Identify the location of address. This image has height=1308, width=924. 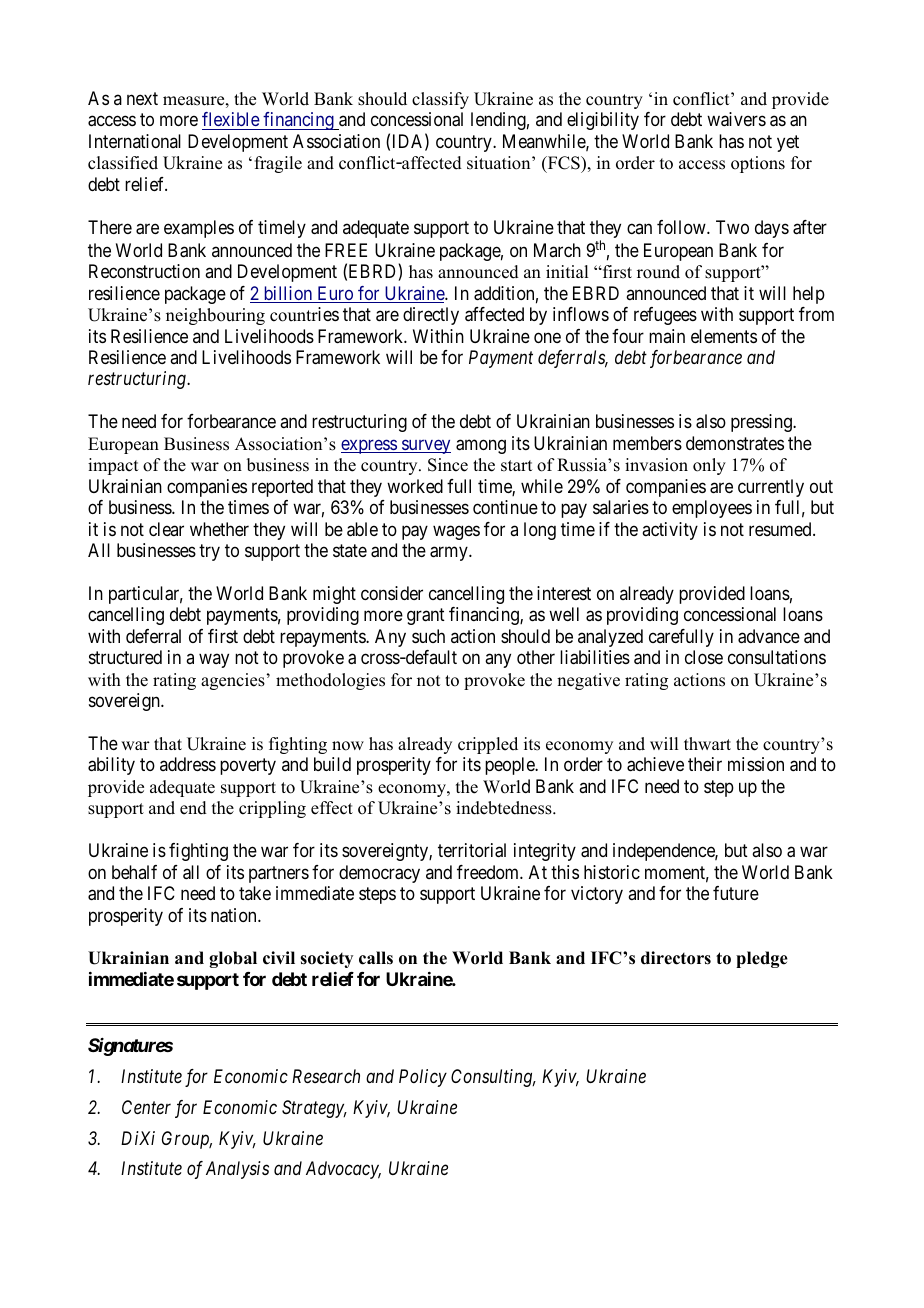
(188, 764).
